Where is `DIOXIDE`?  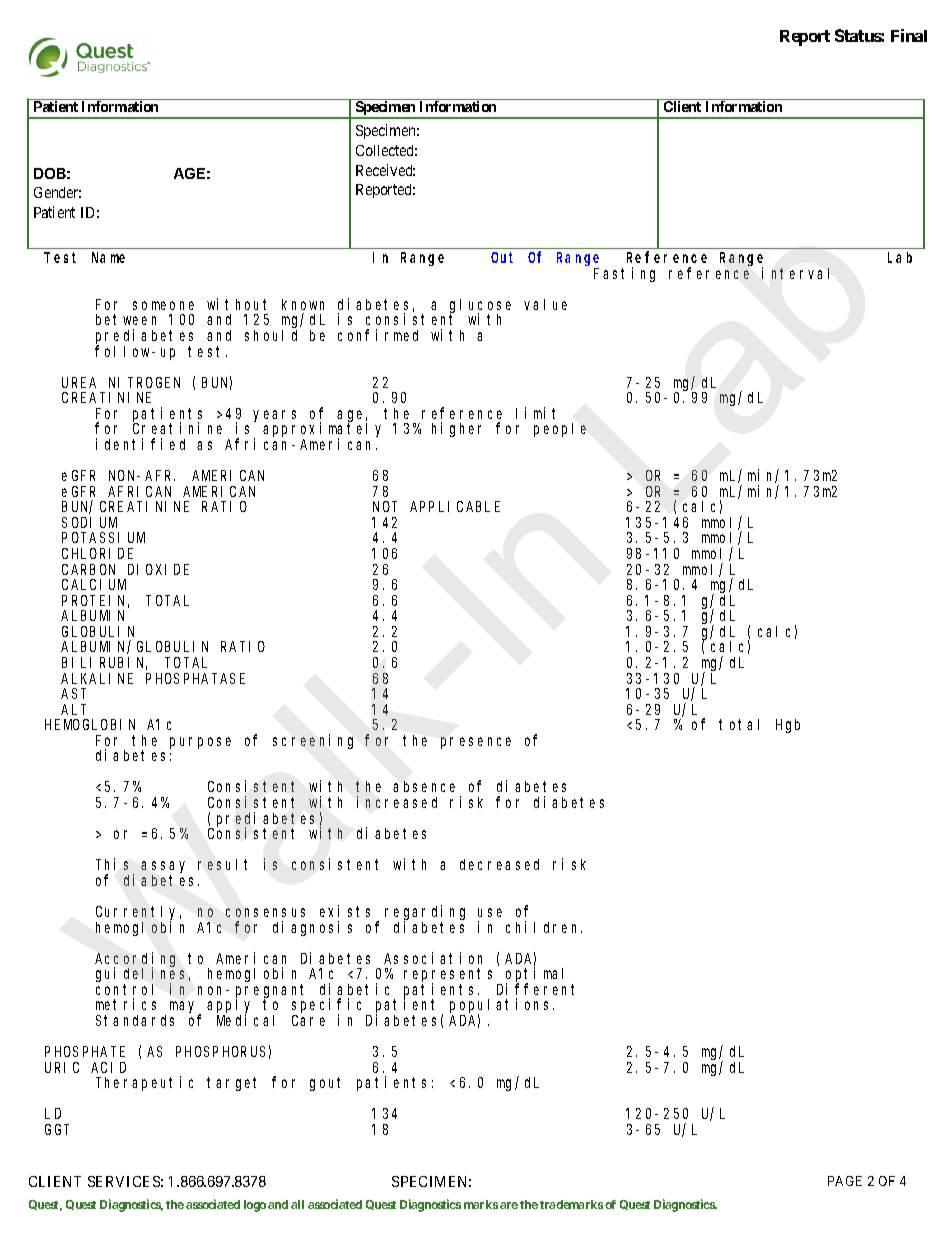
DIOXIDE is located at coordinates (158, 569).
